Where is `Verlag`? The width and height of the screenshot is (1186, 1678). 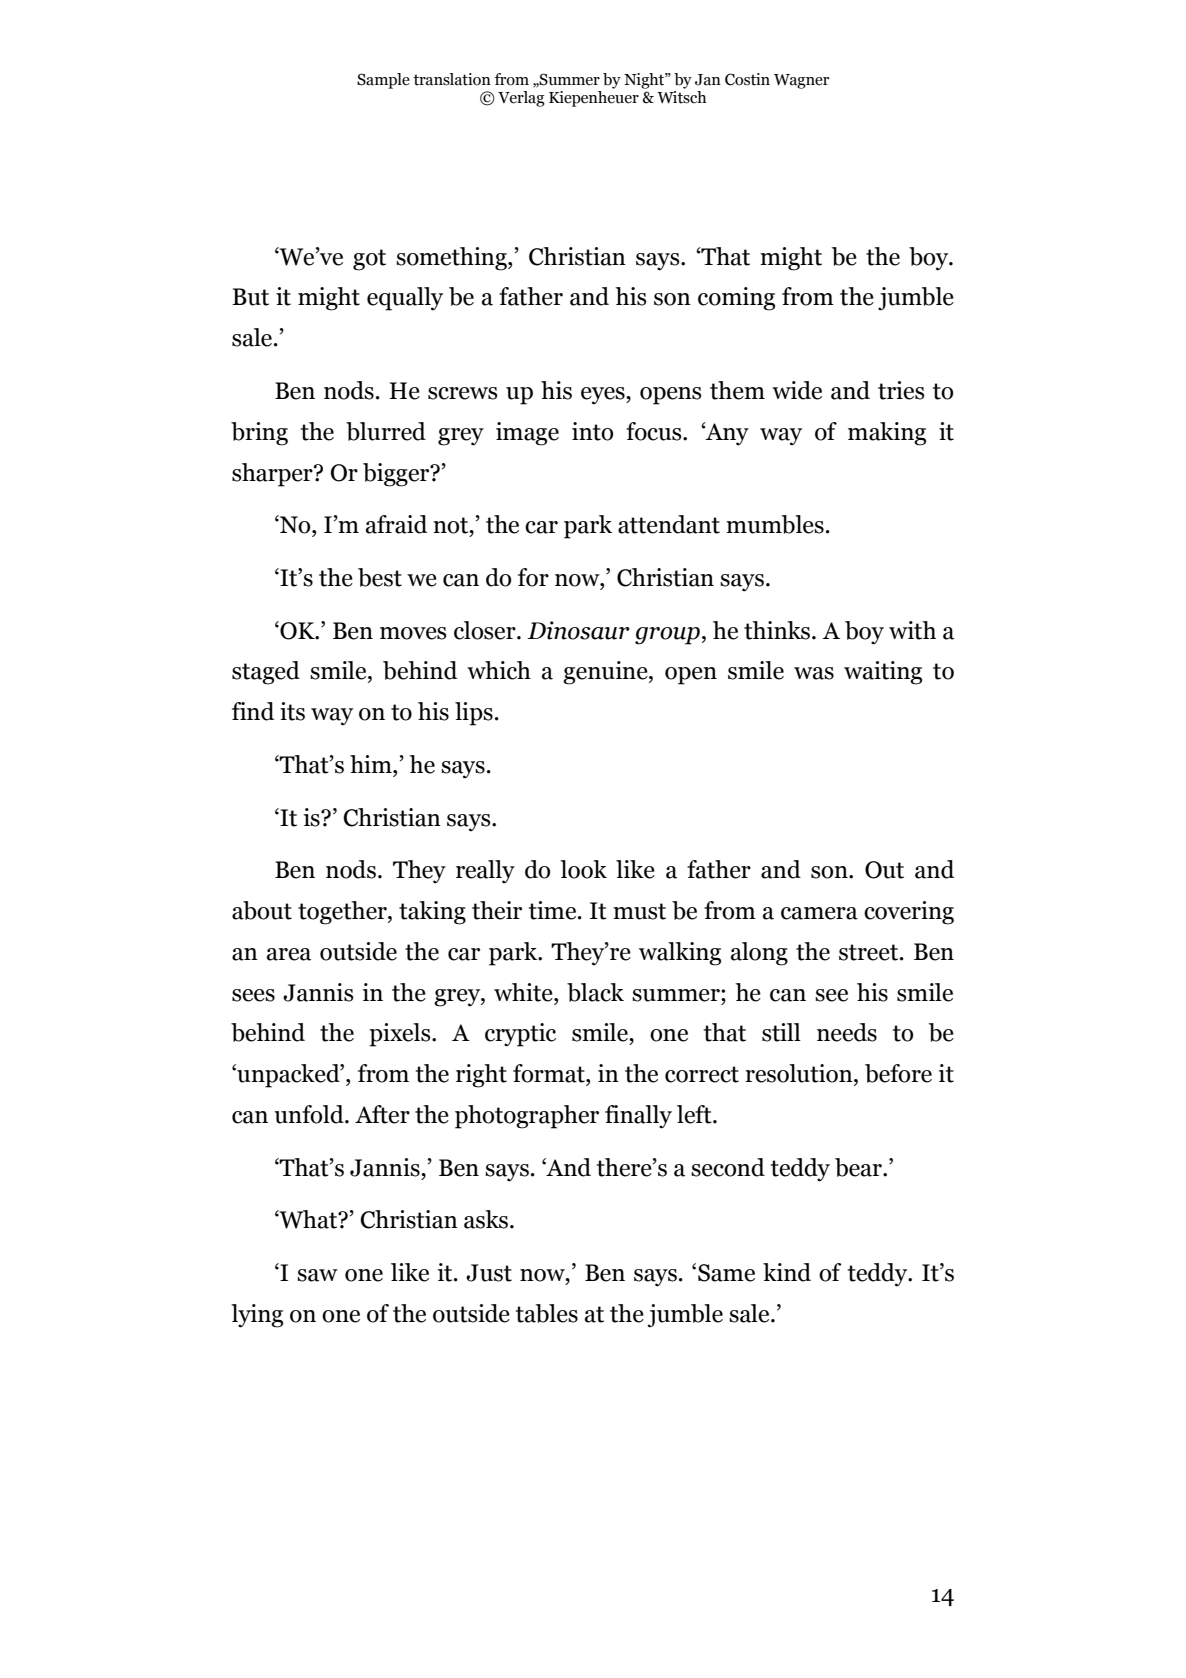
Verlag is located at coordinates (521, 99).
